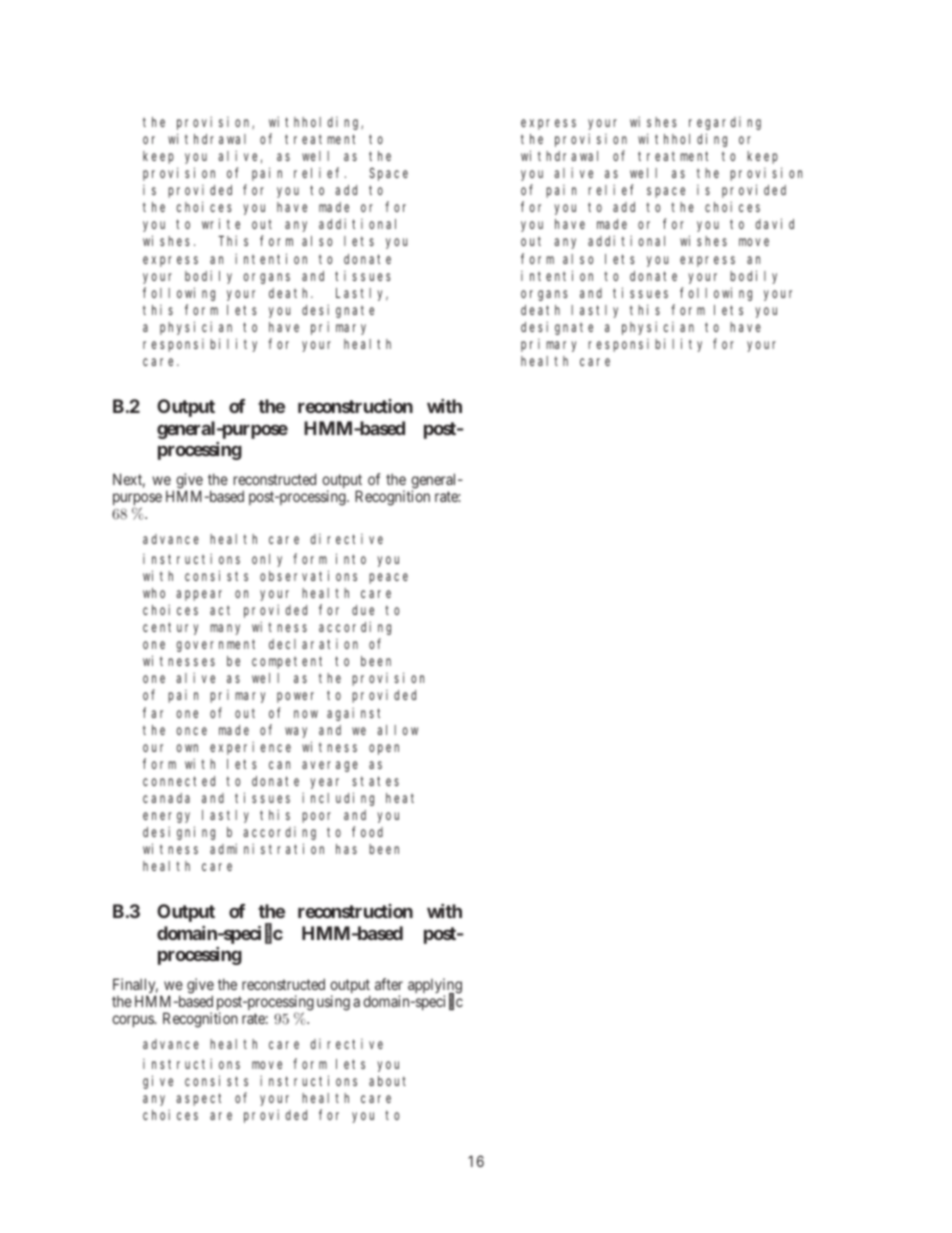  What do you see at coordinates (363, 610) in the document?
I see `due` at bounding box center [363, 610].
